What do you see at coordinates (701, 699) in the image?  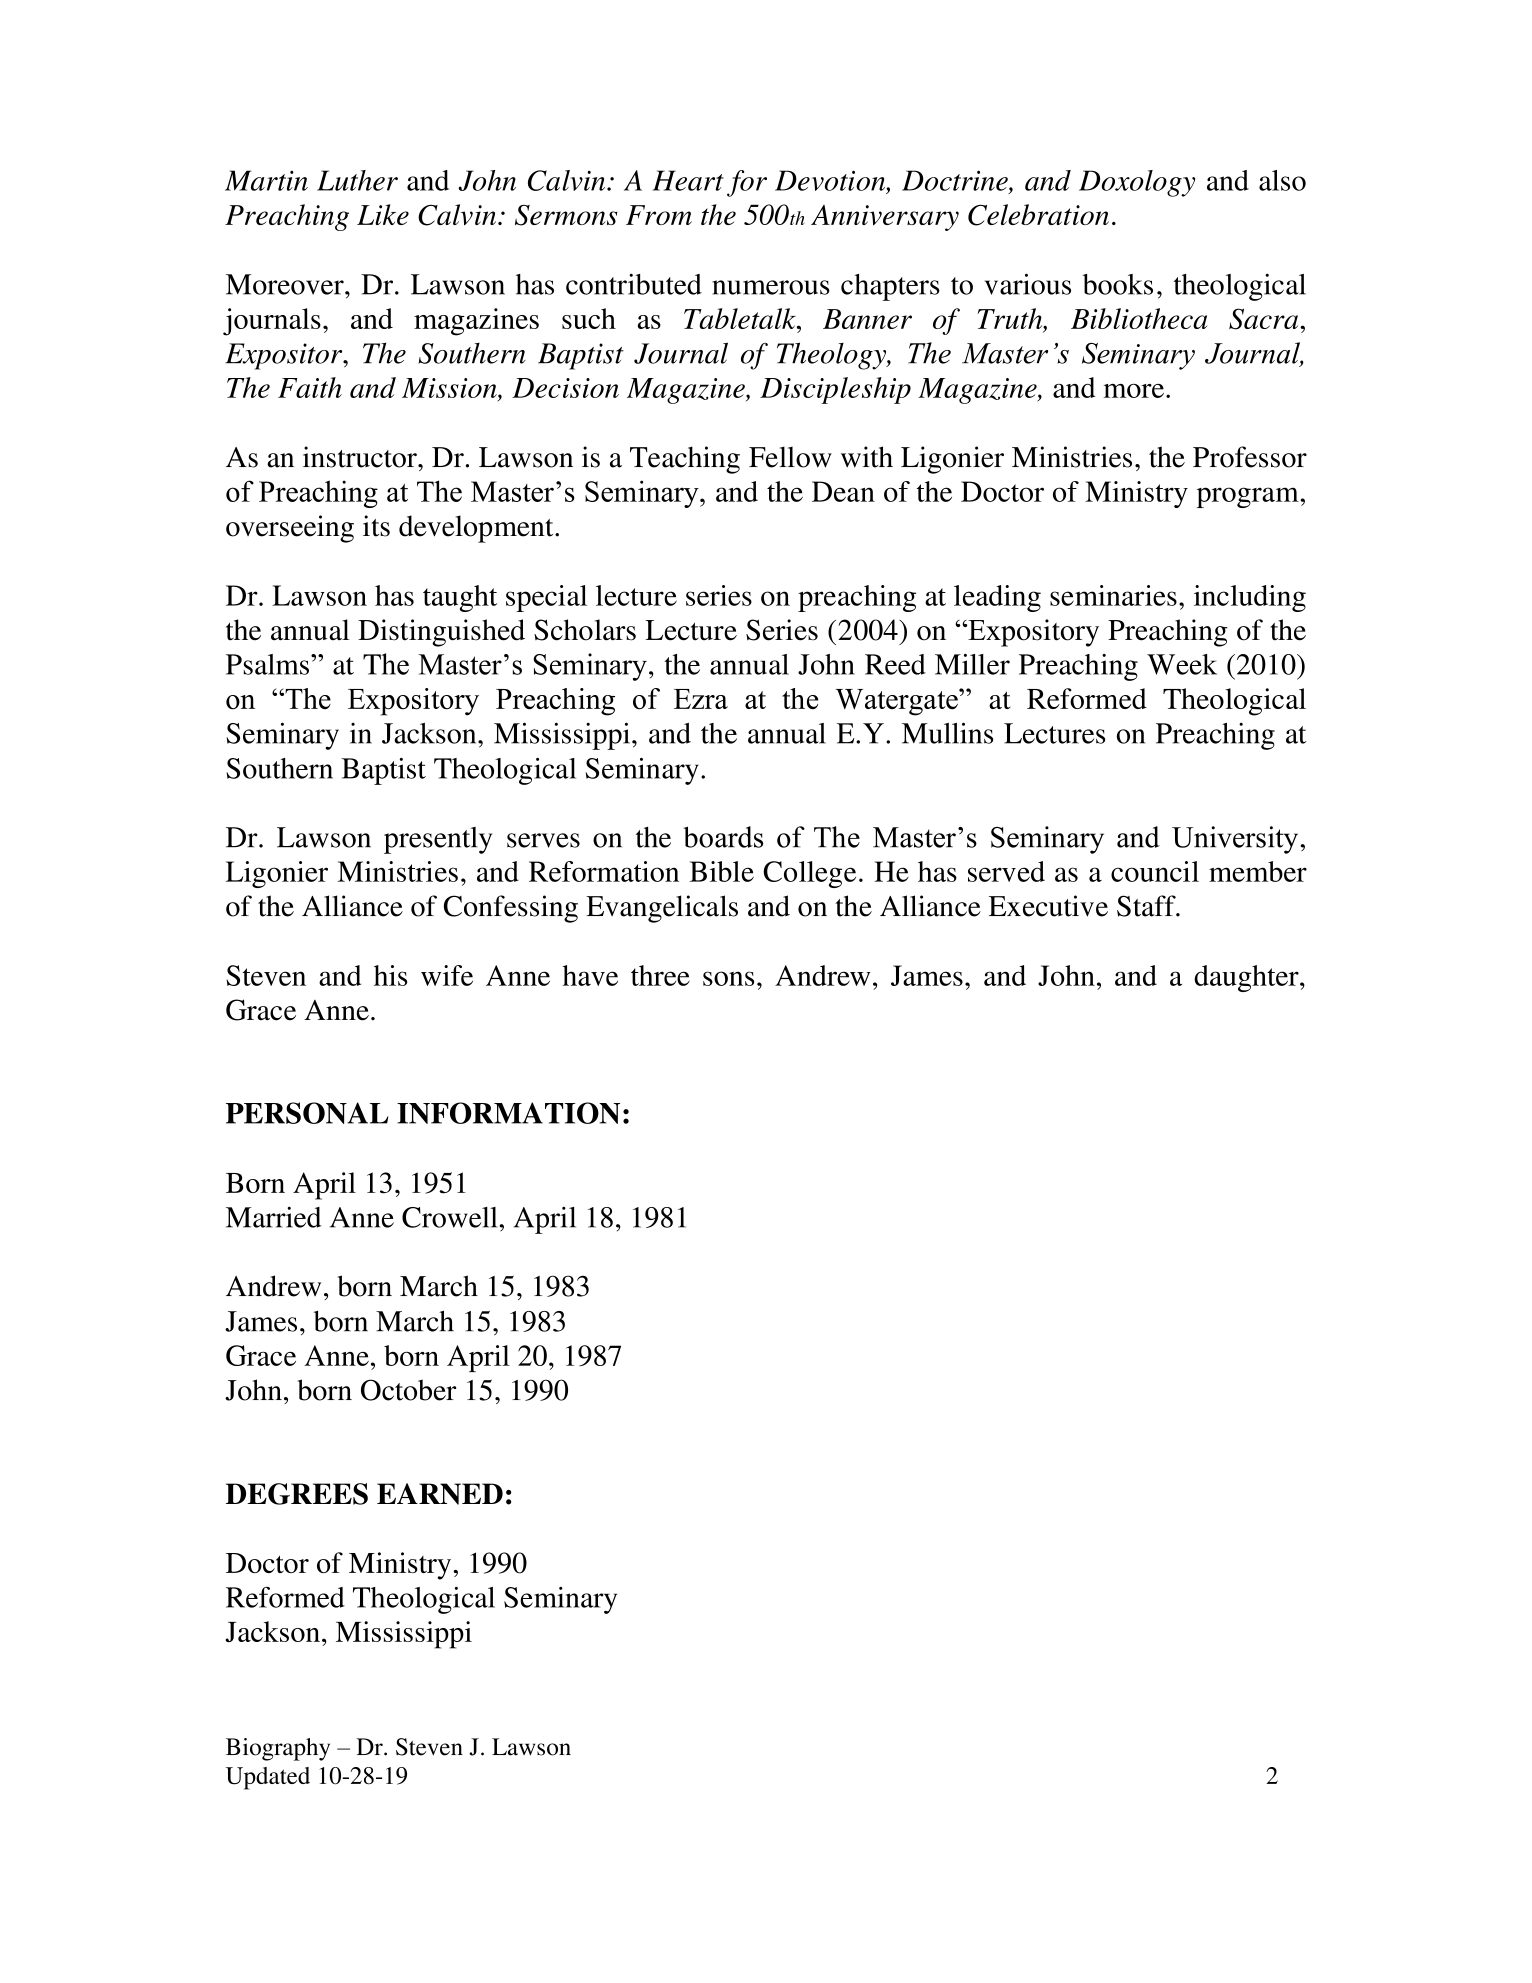 I see `Ezra` at bounding box center [701, 699].
